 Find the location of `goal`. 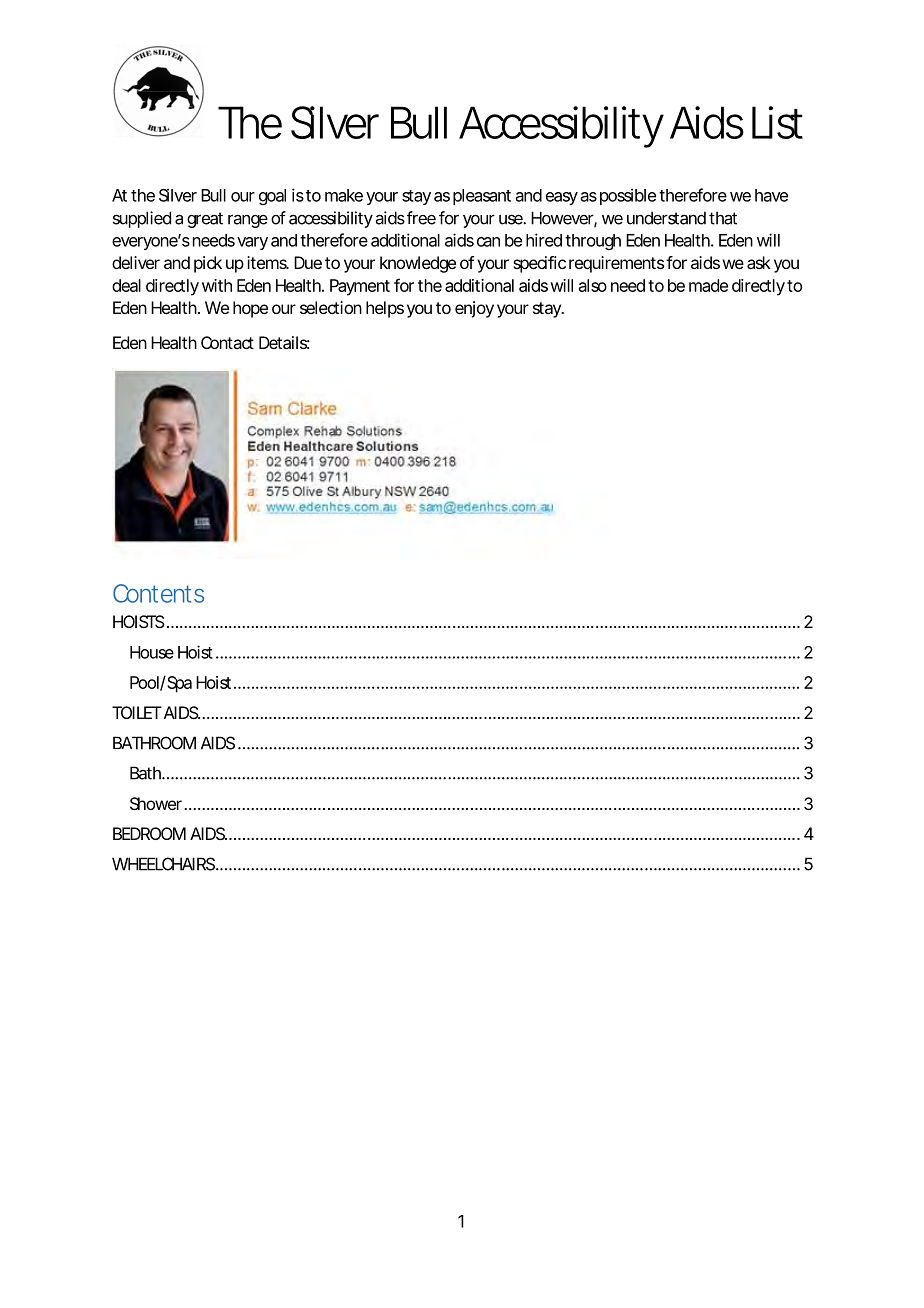

goal is located at coordinates (272, 197).
